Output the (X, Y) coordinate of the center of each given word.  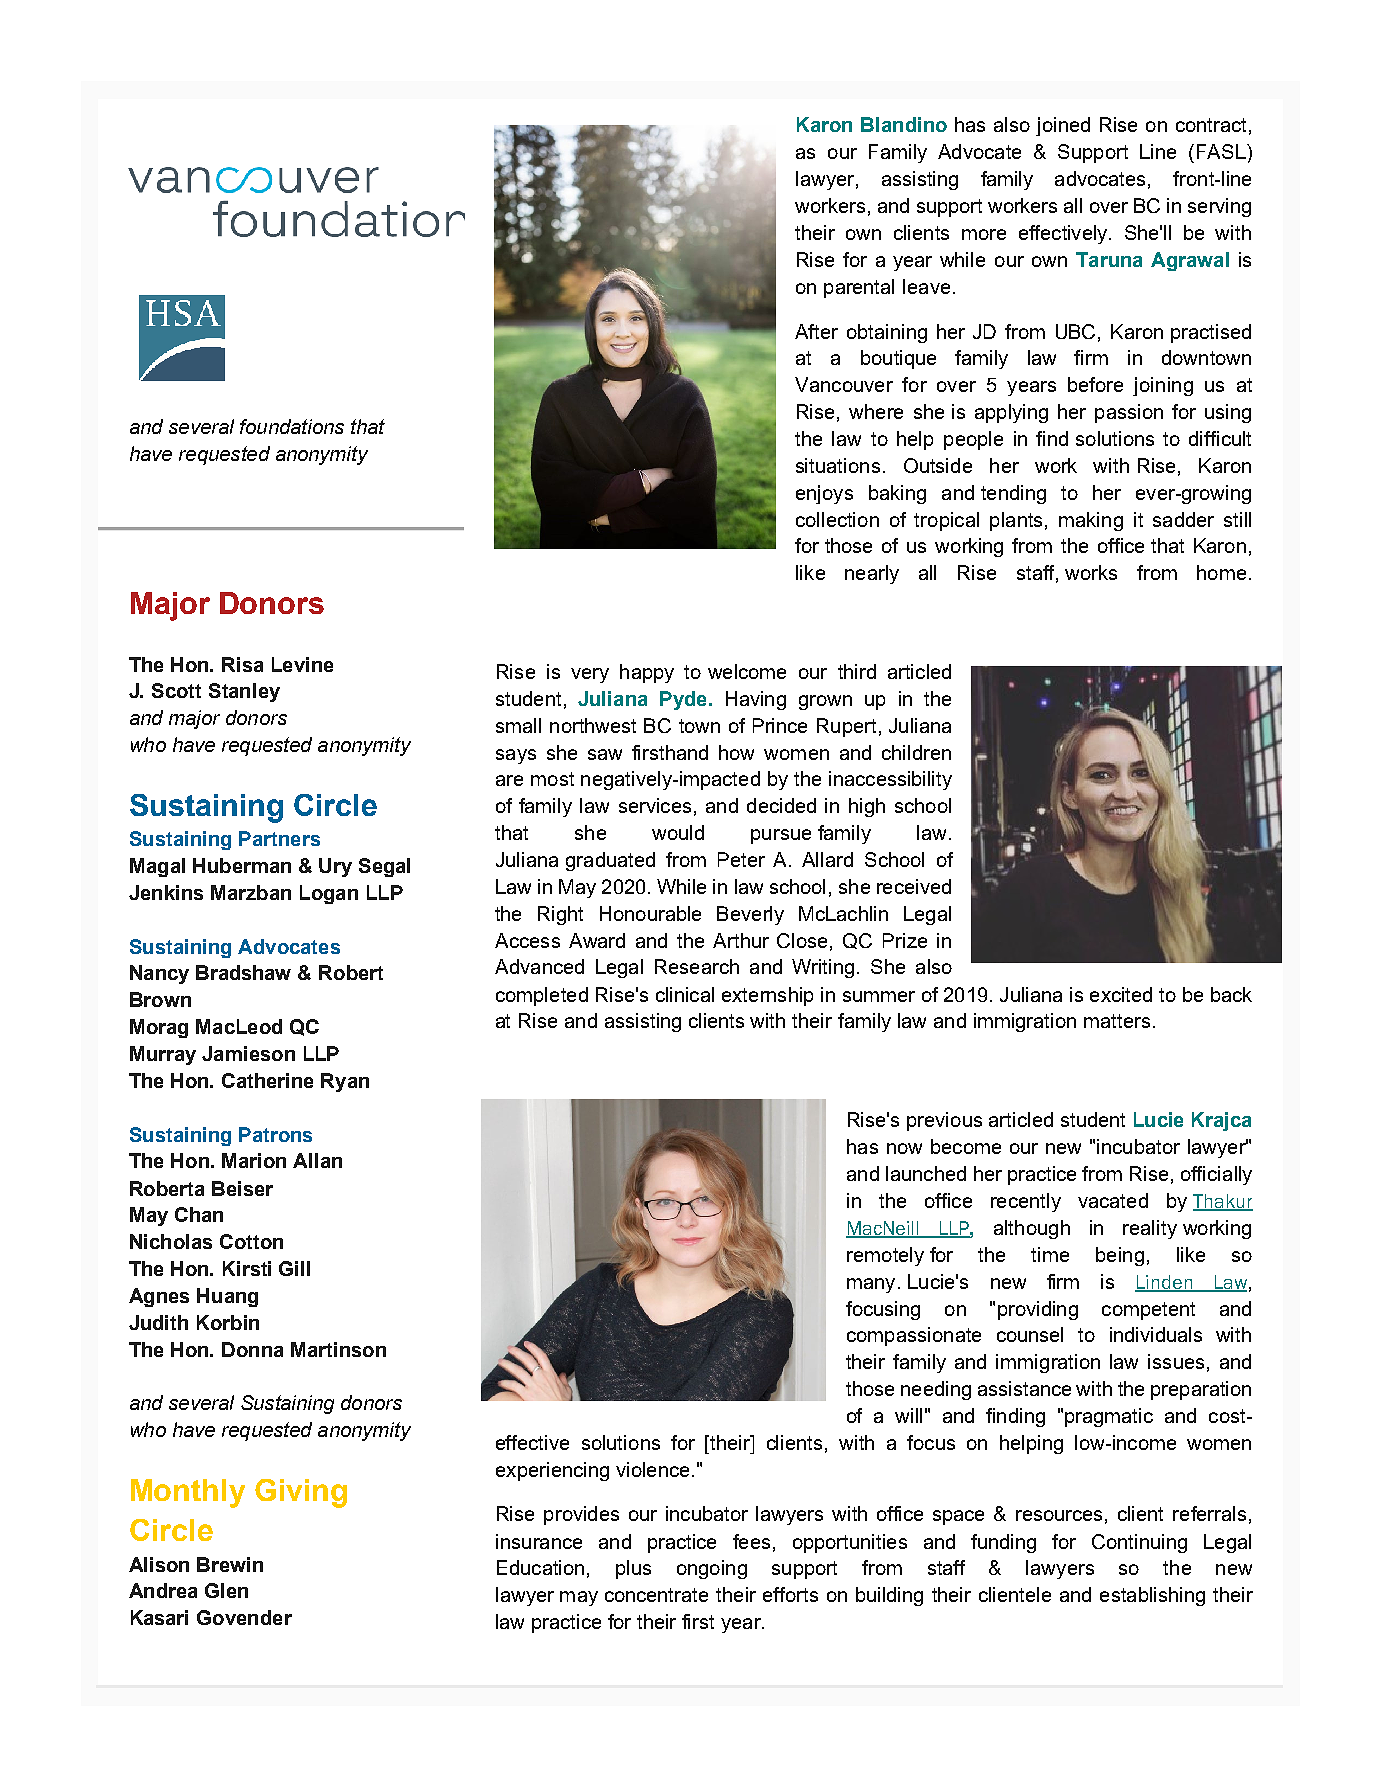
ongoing (712, 1569)
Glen (226, 1590)
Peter (741, 859)
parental (859, 288)
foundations (292, 426)
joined (1063, 126)
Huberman (242, 865)
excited (1121, 994)
